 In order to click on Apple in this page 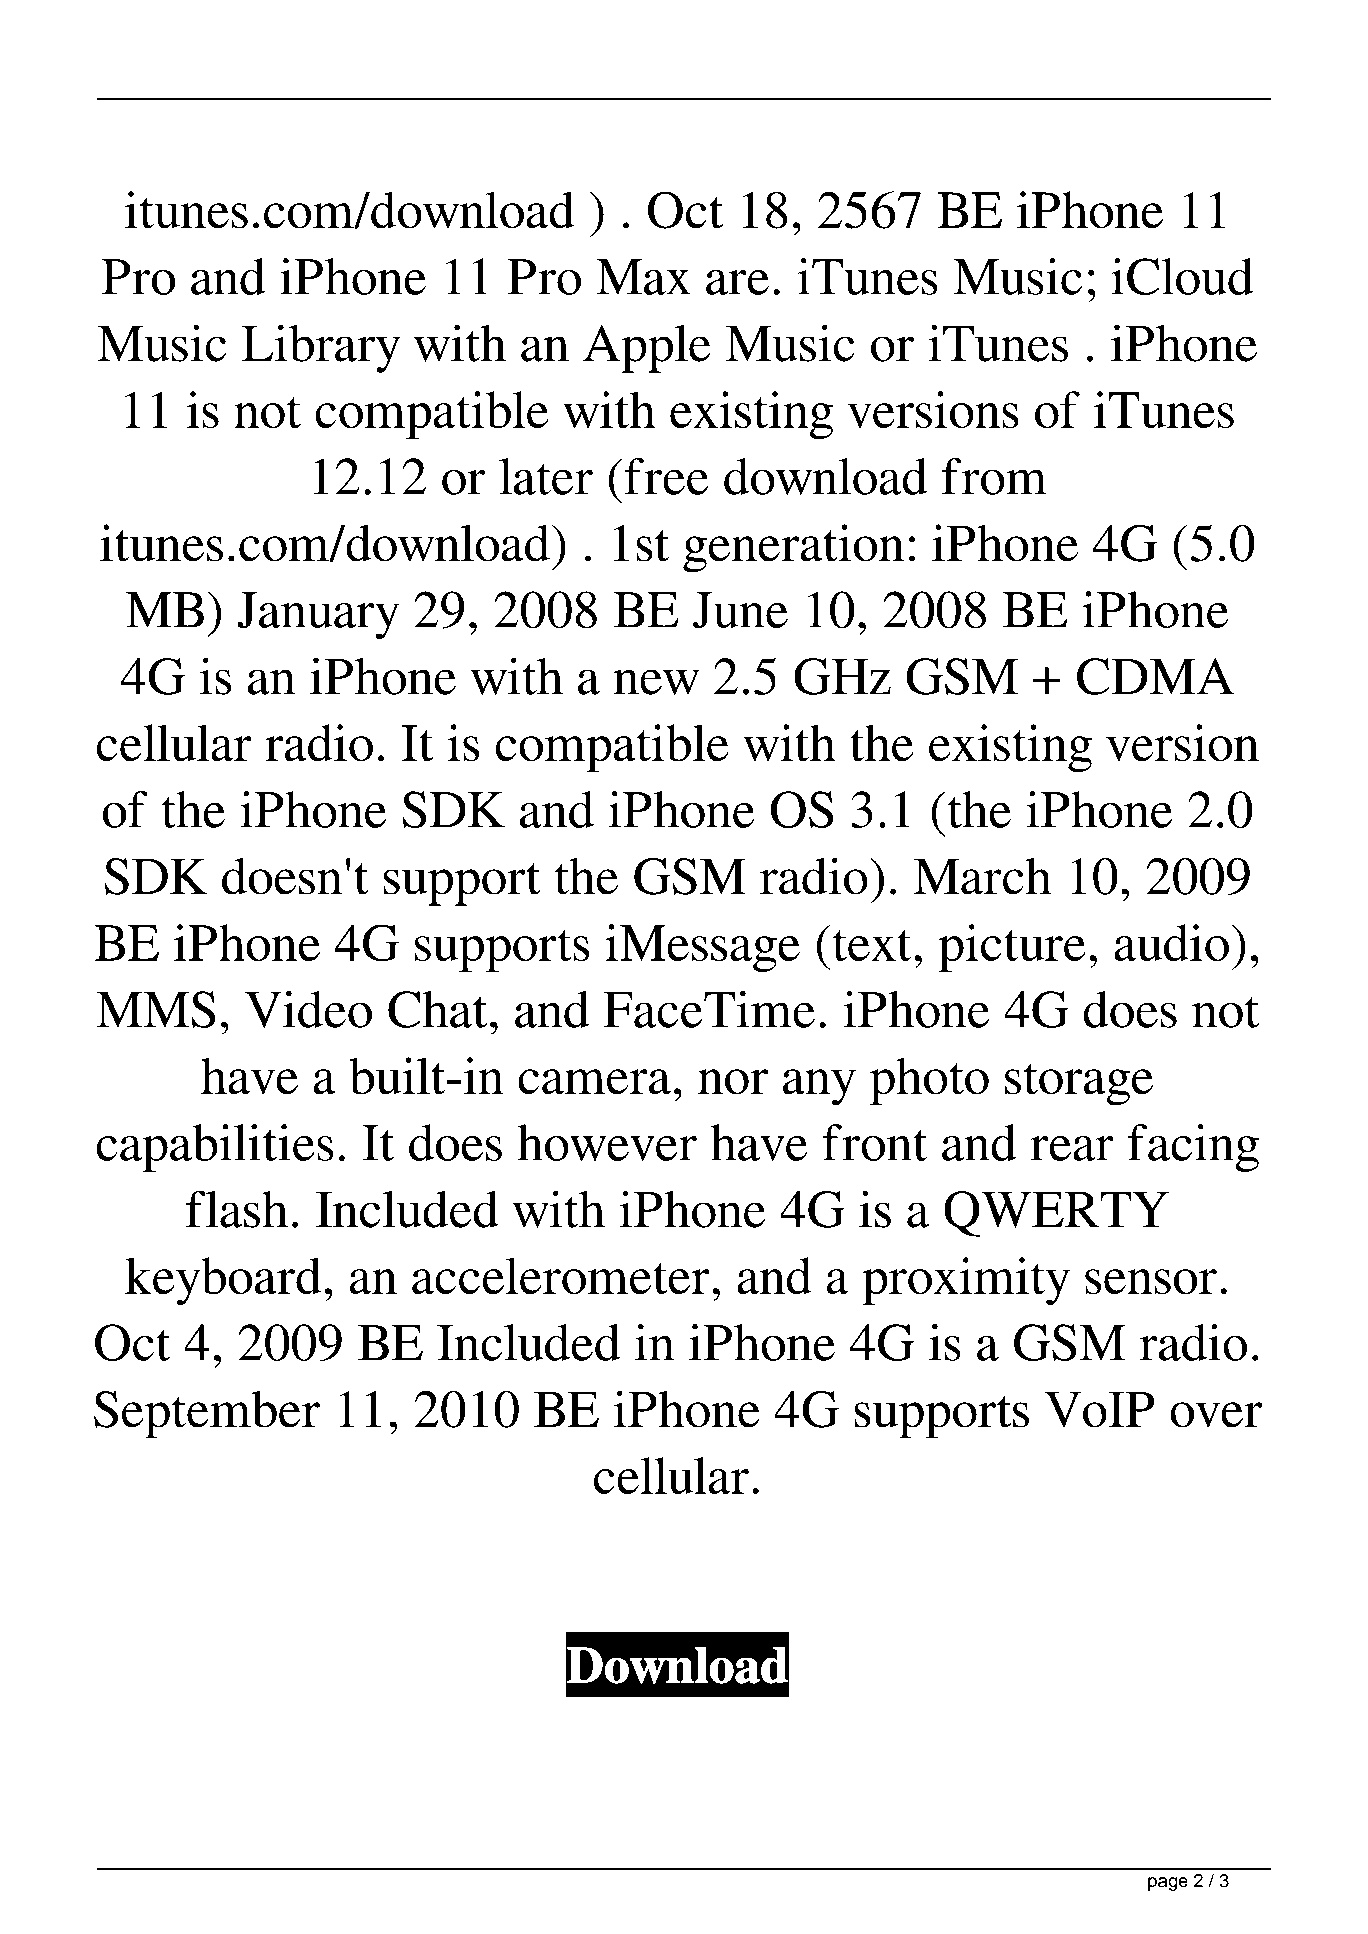, I will do `click(647, 348)`.
